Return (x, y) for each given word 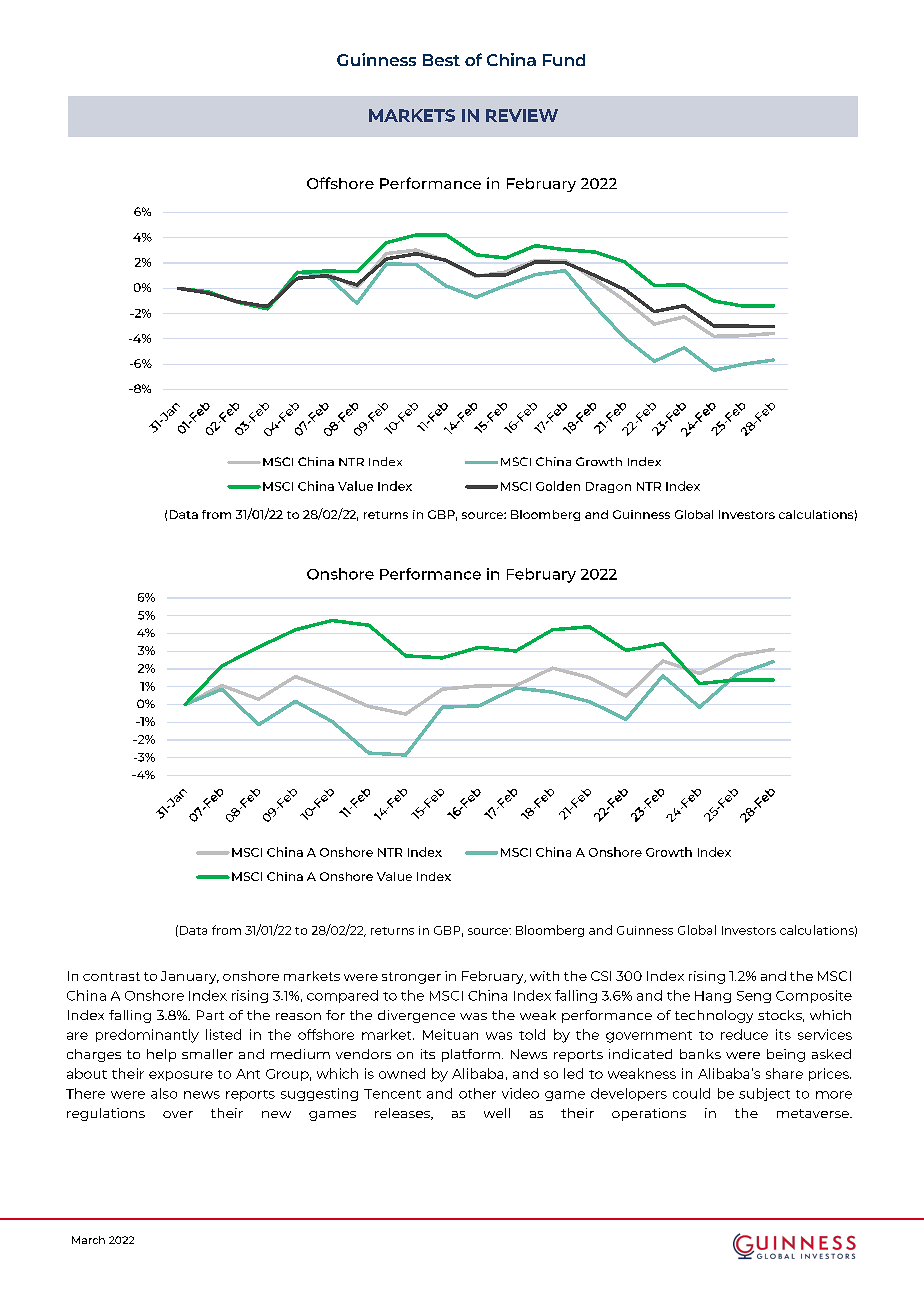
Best (441, 60)
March (88, 1240)
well (497, 1113)
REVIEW (522, 115)
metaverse (814, 1113)
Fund (564, 60)
